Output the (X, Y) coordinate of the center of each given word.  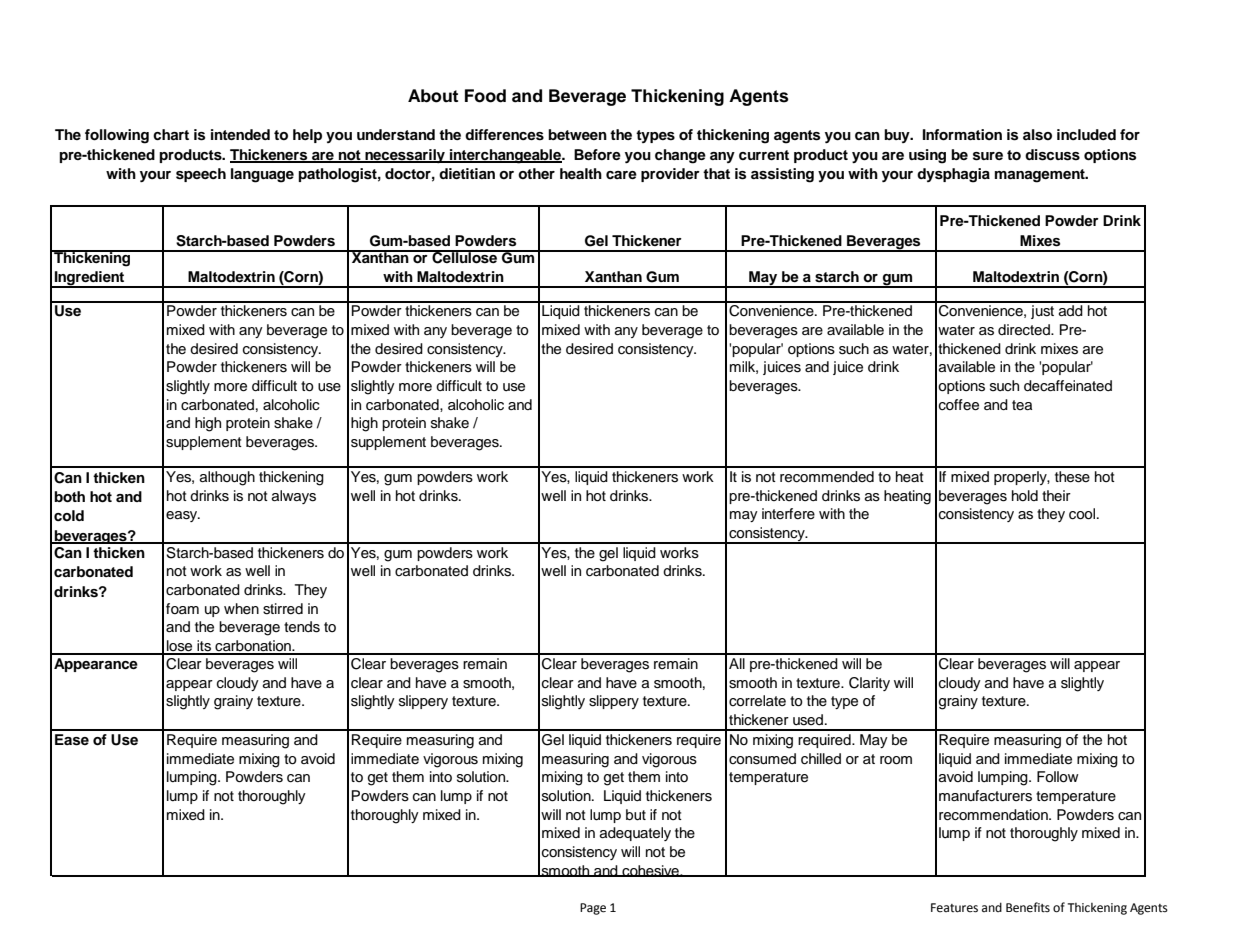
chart (171, 134)
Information (962, 135)
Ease (72, 740)
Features (954, 908)
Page (593, 909)
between (577, 134)
